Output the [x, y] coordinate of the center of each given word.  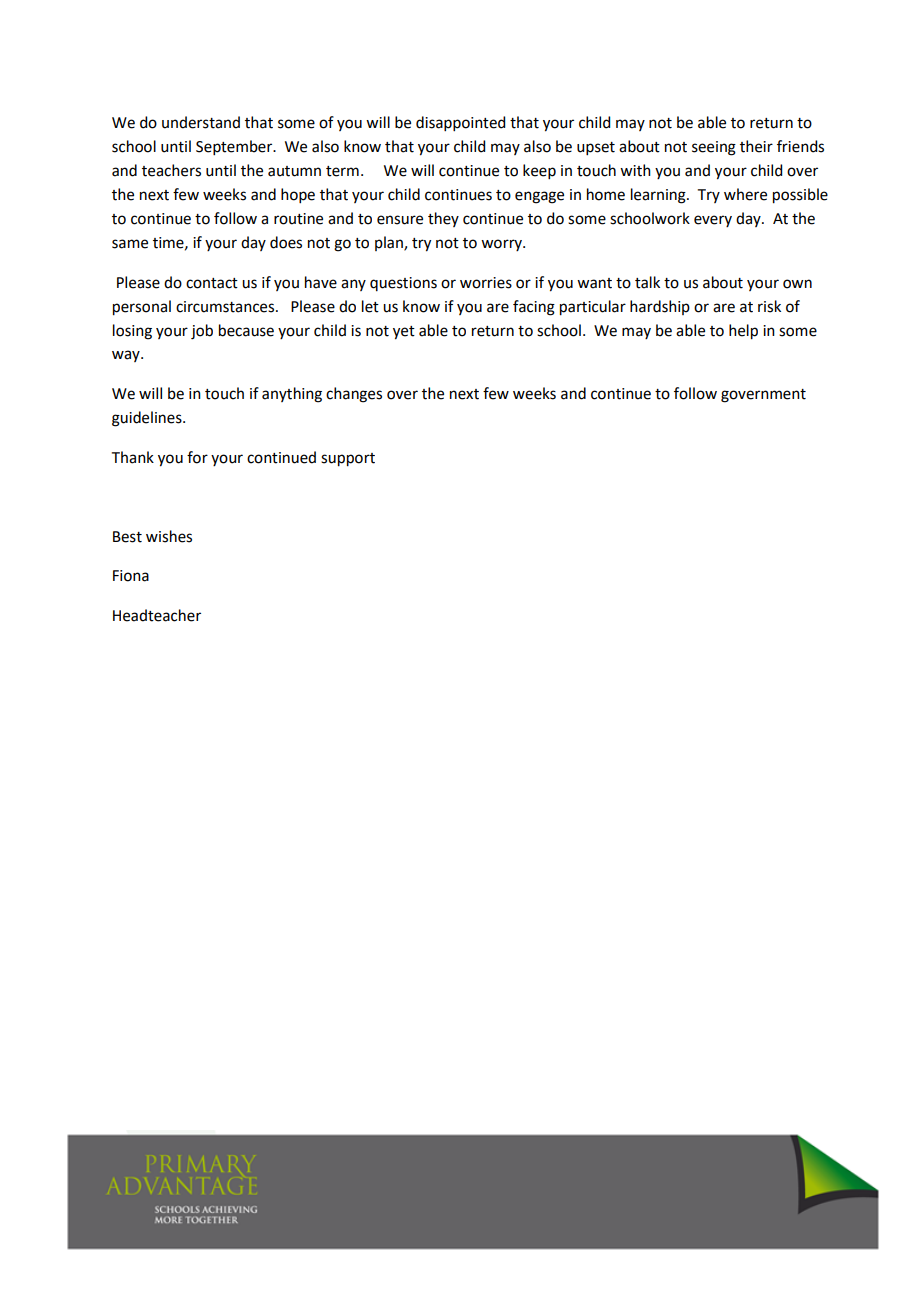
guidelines [148, 419]
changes [354, 395]
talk [647, 282]
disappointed [460, 123]
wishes [169, 536]
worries [486, 283]
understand [201, 122]
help [743, 332]
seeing [714, 148]
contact [212, 283]
